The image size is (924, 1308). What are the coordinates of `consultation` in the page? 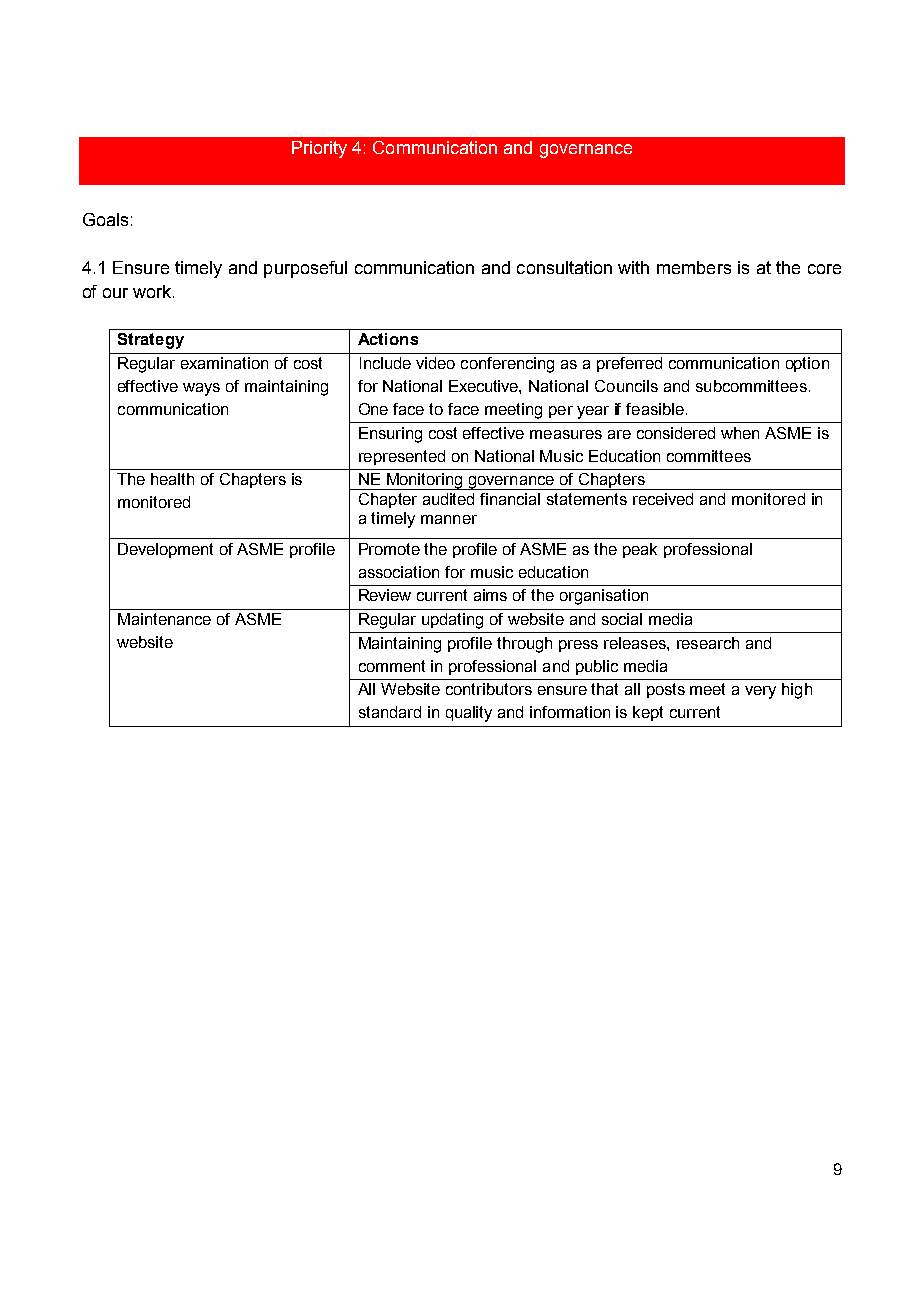 It's located at (564, 267).
